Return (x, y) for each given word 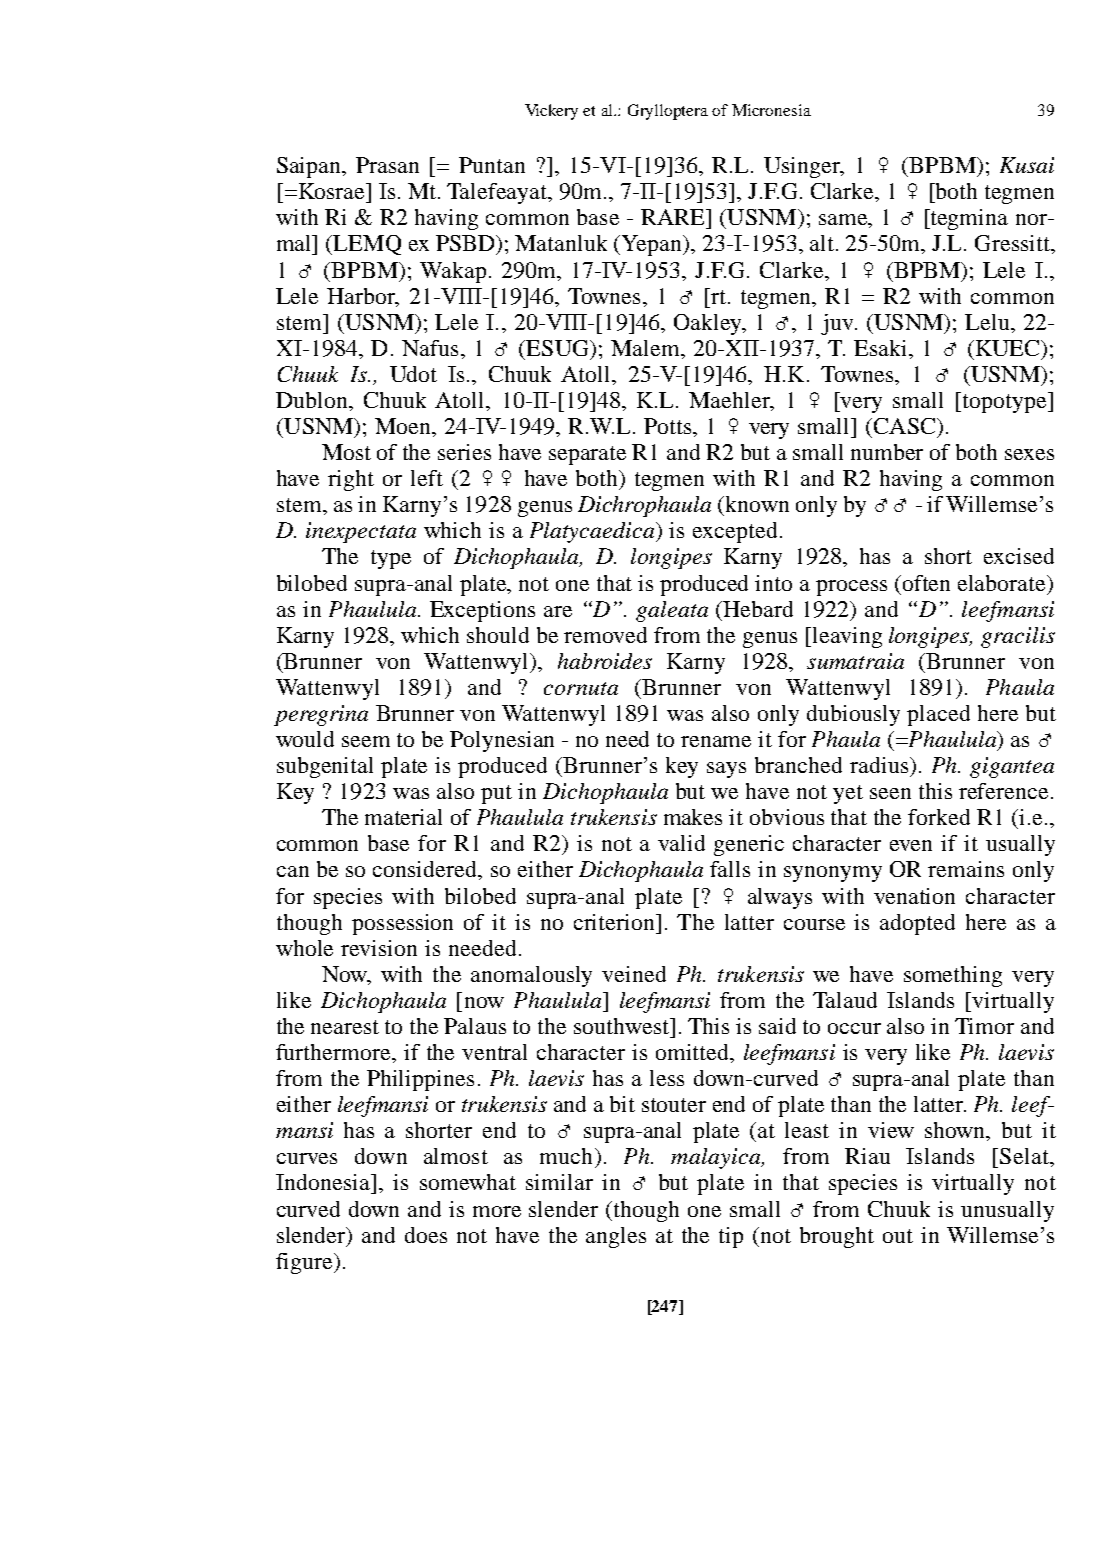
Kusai (1027, 165)
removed (605, 635)
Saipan (310, 167)
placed (938, 715)
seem (366, 741)
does (426, 1235)
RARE (674, 217)
